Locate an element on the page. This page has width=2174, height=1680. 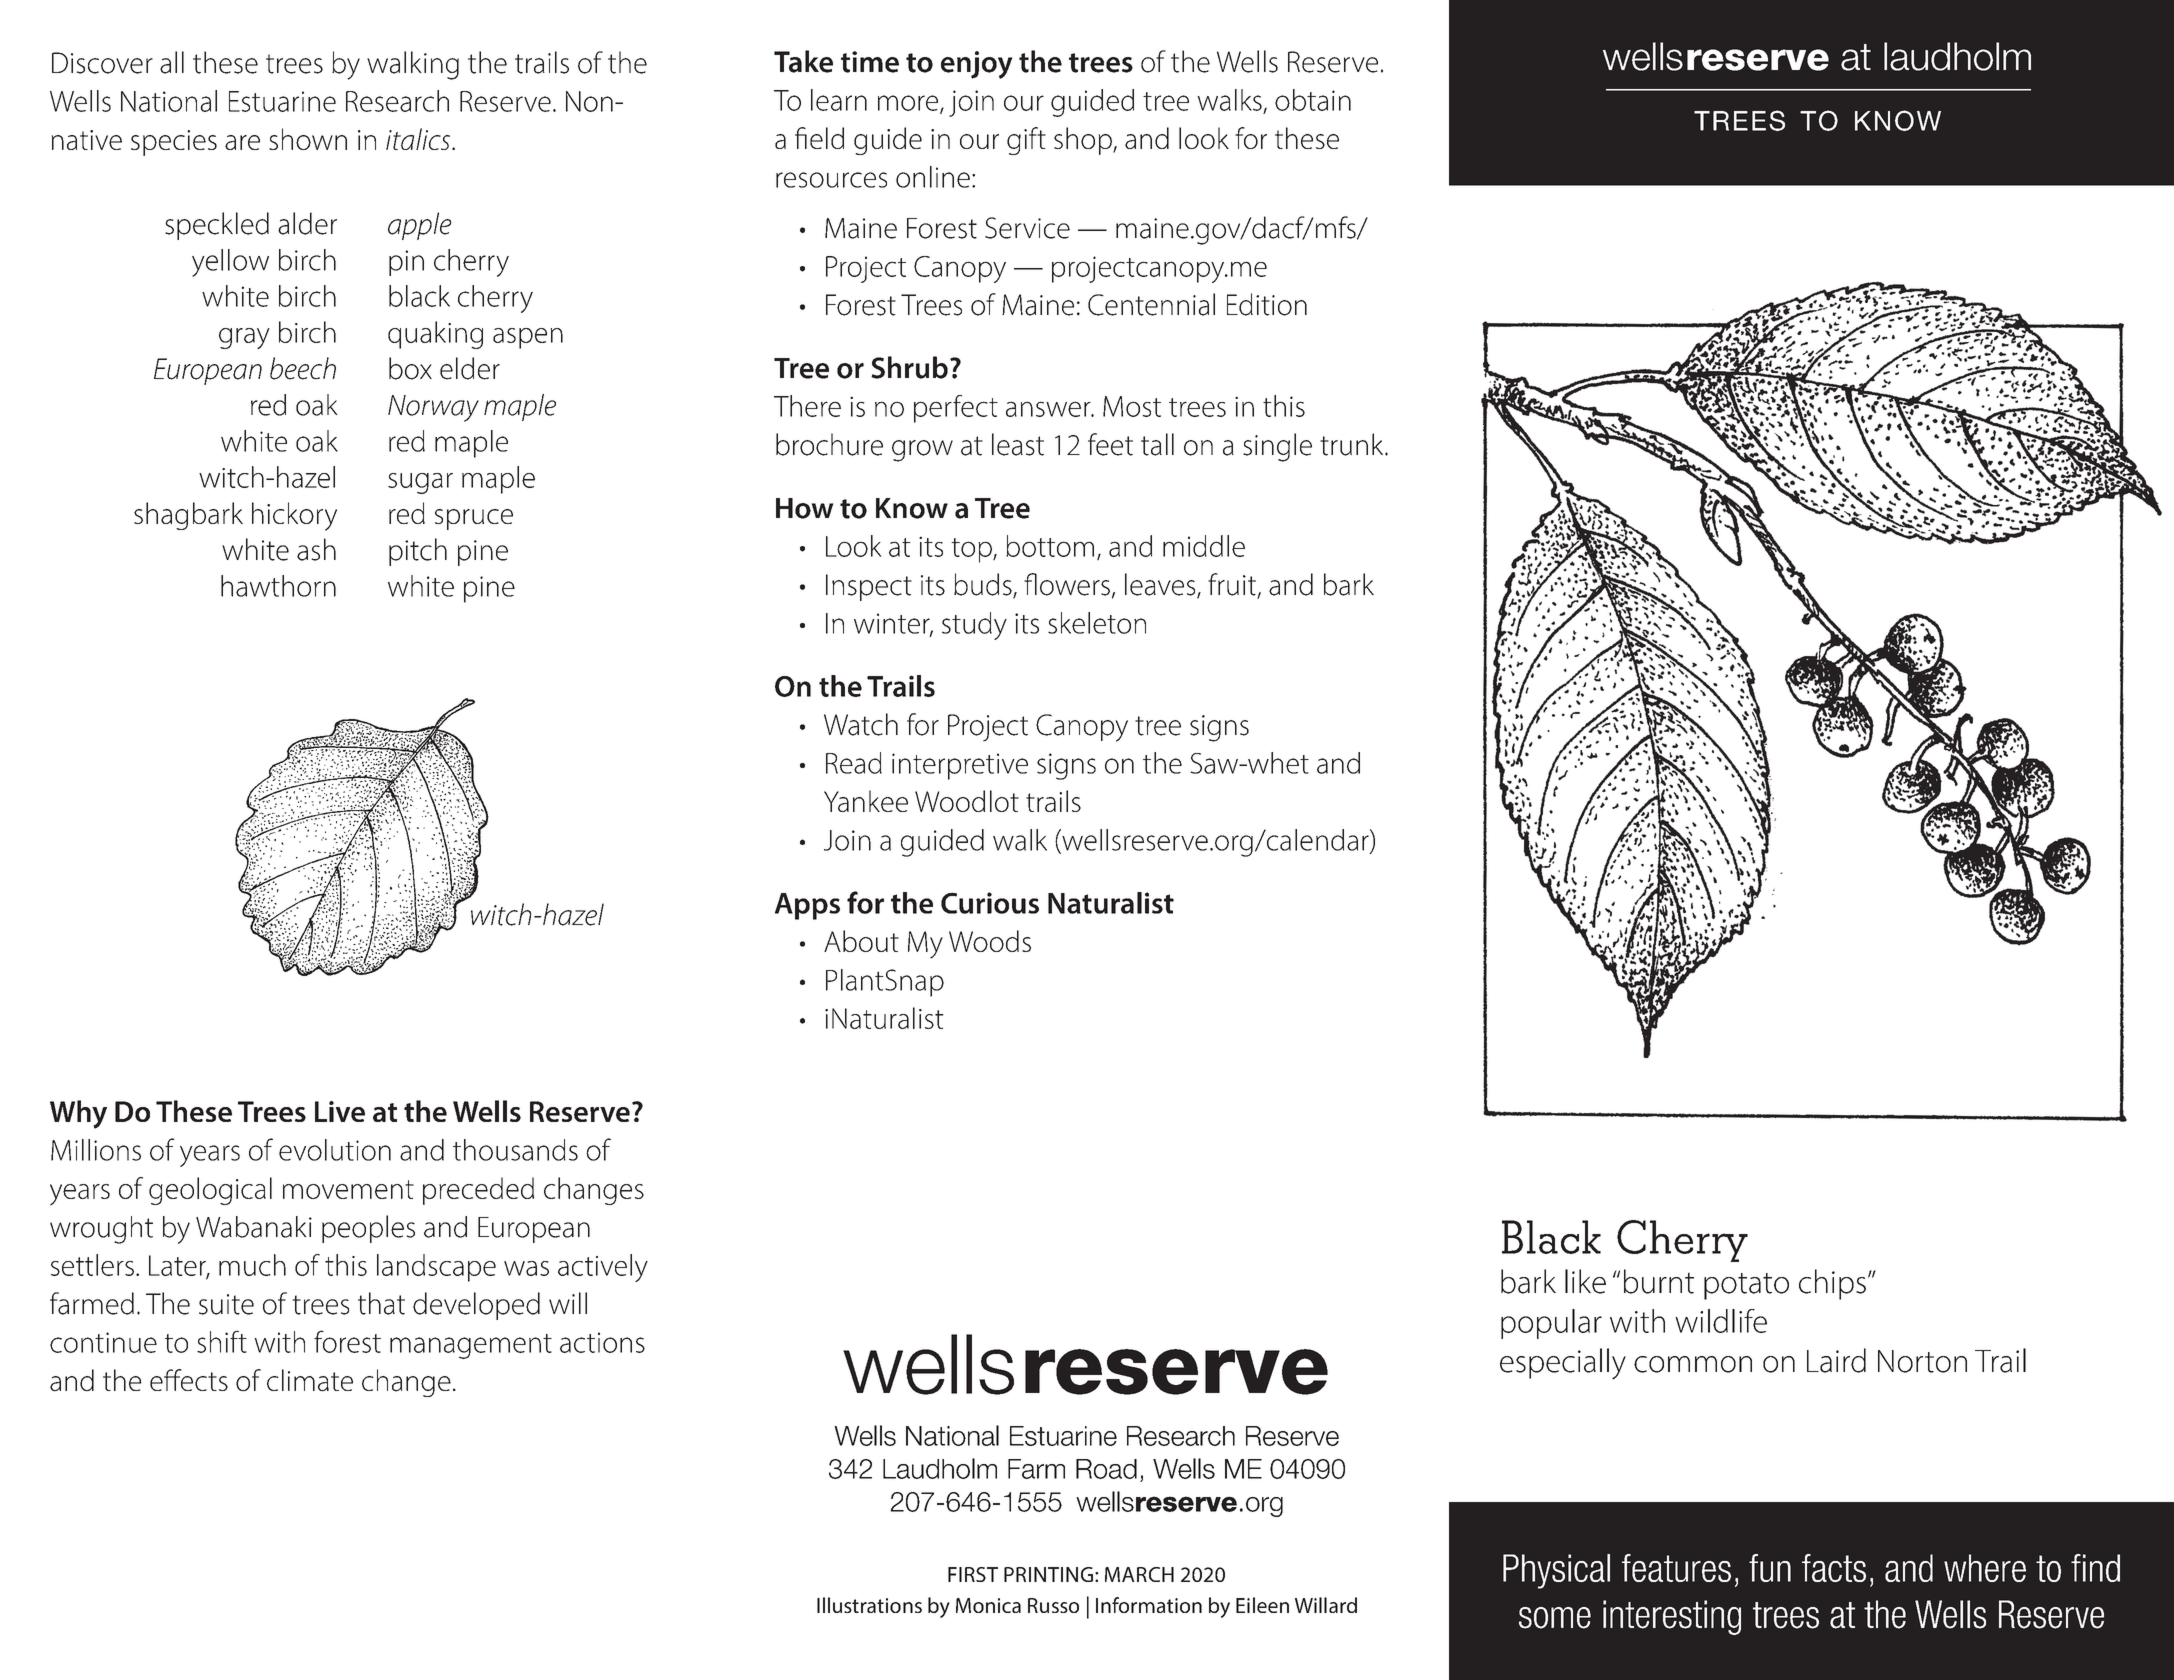
shop is located at coordinates (1084, 141).
